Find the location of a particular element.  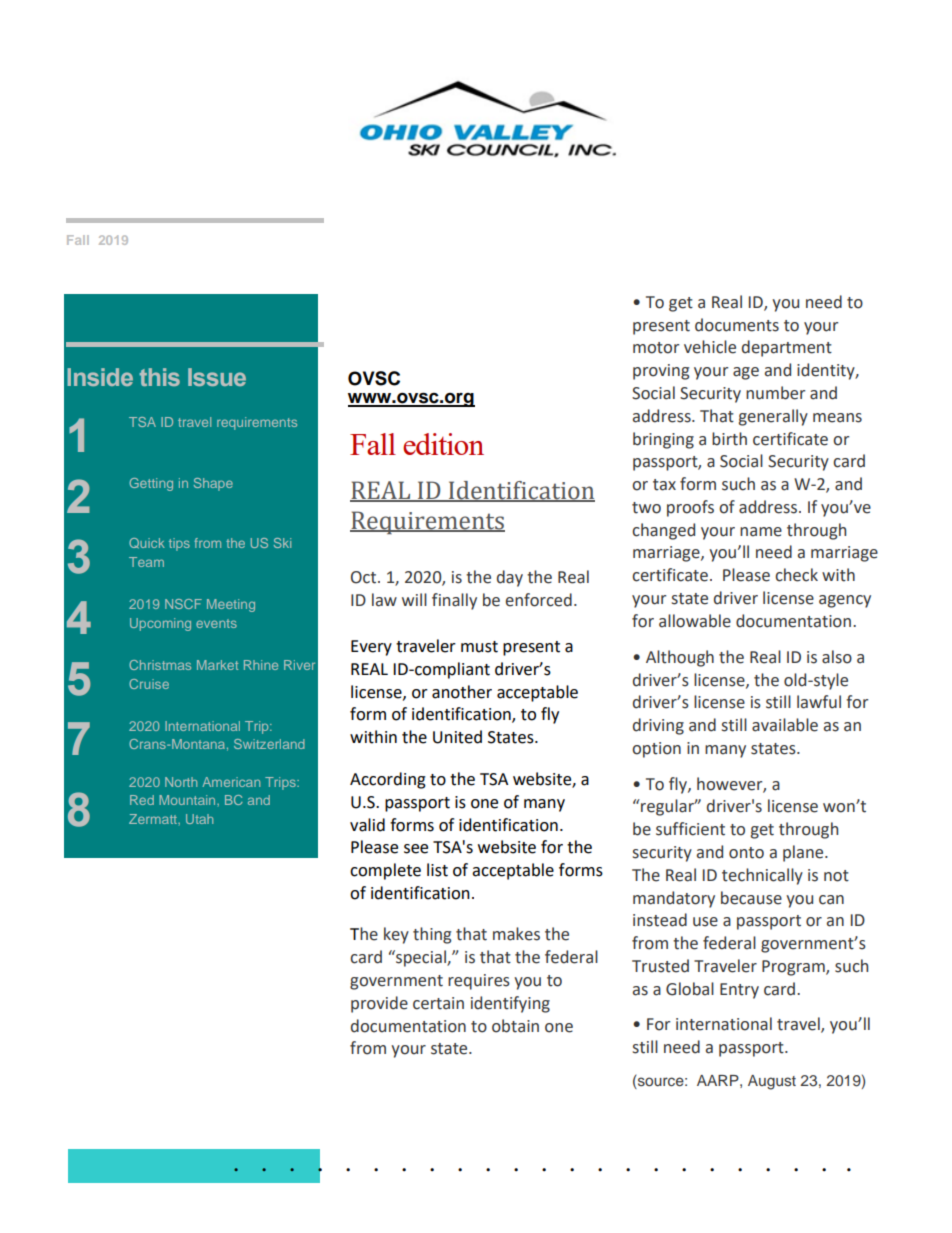

August is located at coordinates (772, 1082).
